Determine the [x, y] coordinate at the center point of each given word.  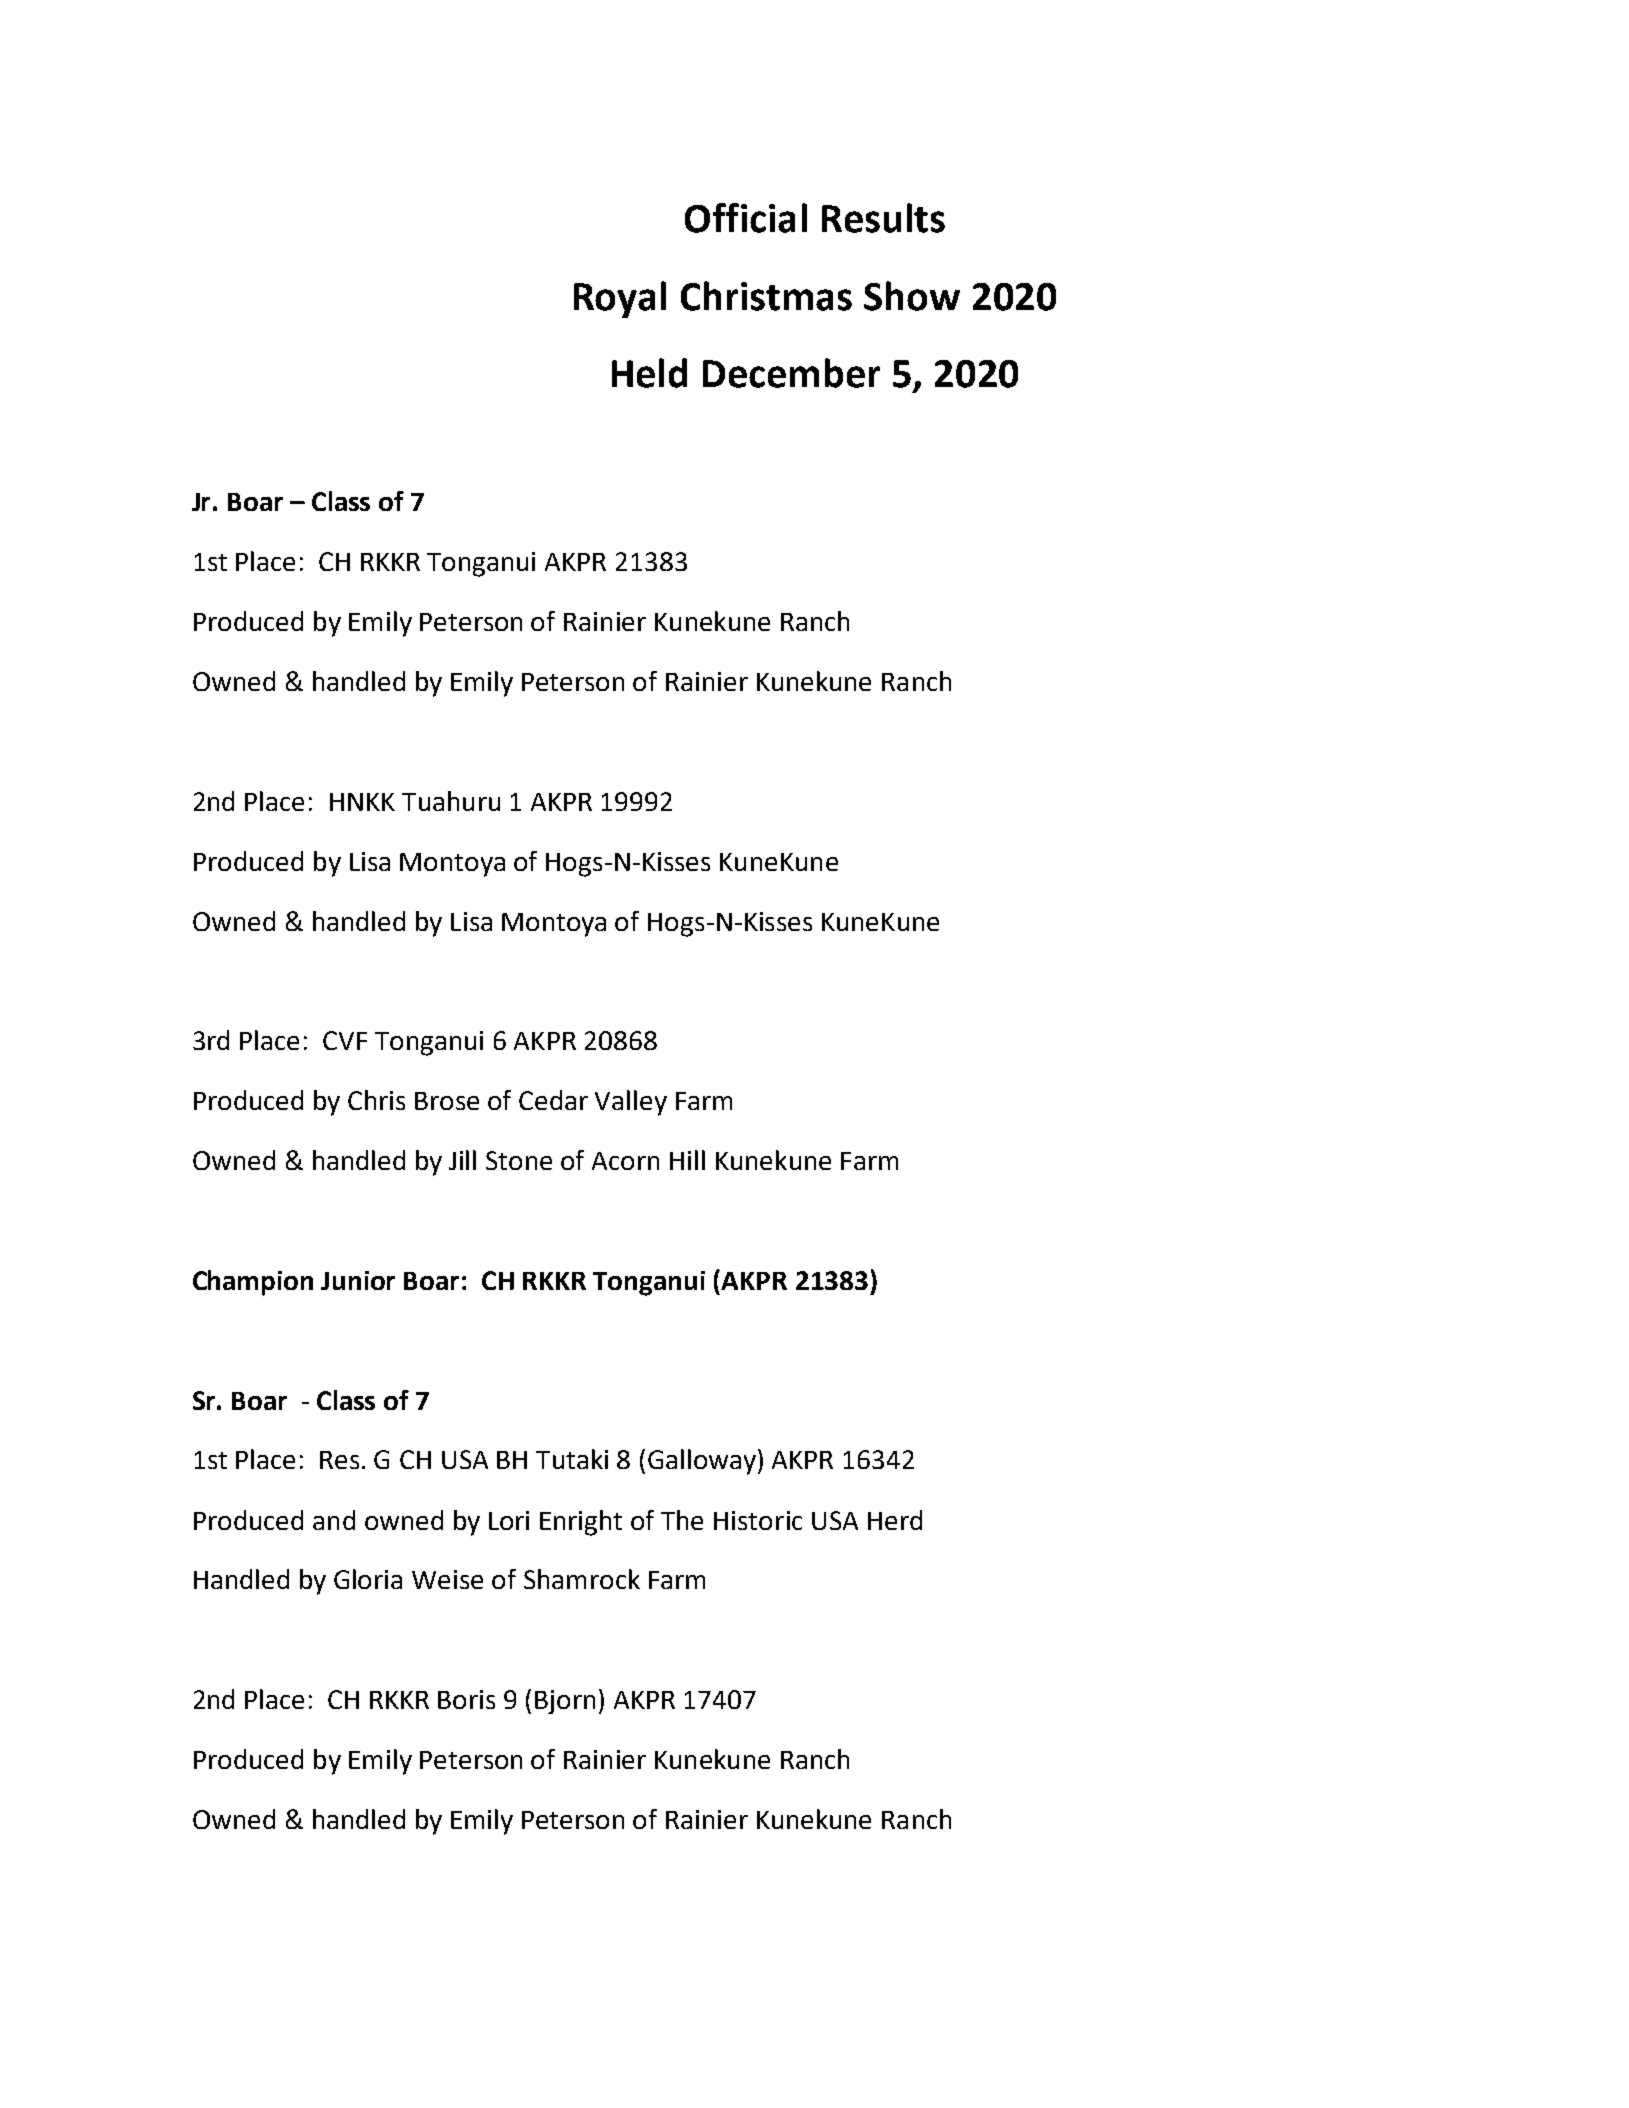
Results [883, 218]
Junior [358, 1280]
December [791, 373]
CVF [345, 1040]
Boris [466, 1699]
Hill [687, 1160]
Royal [620, 299]
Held [649, 373]
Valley [631, 1103]
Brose [447, 1101]
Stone [519, 1160]
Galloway [702, 1462]
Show [912, 296]
